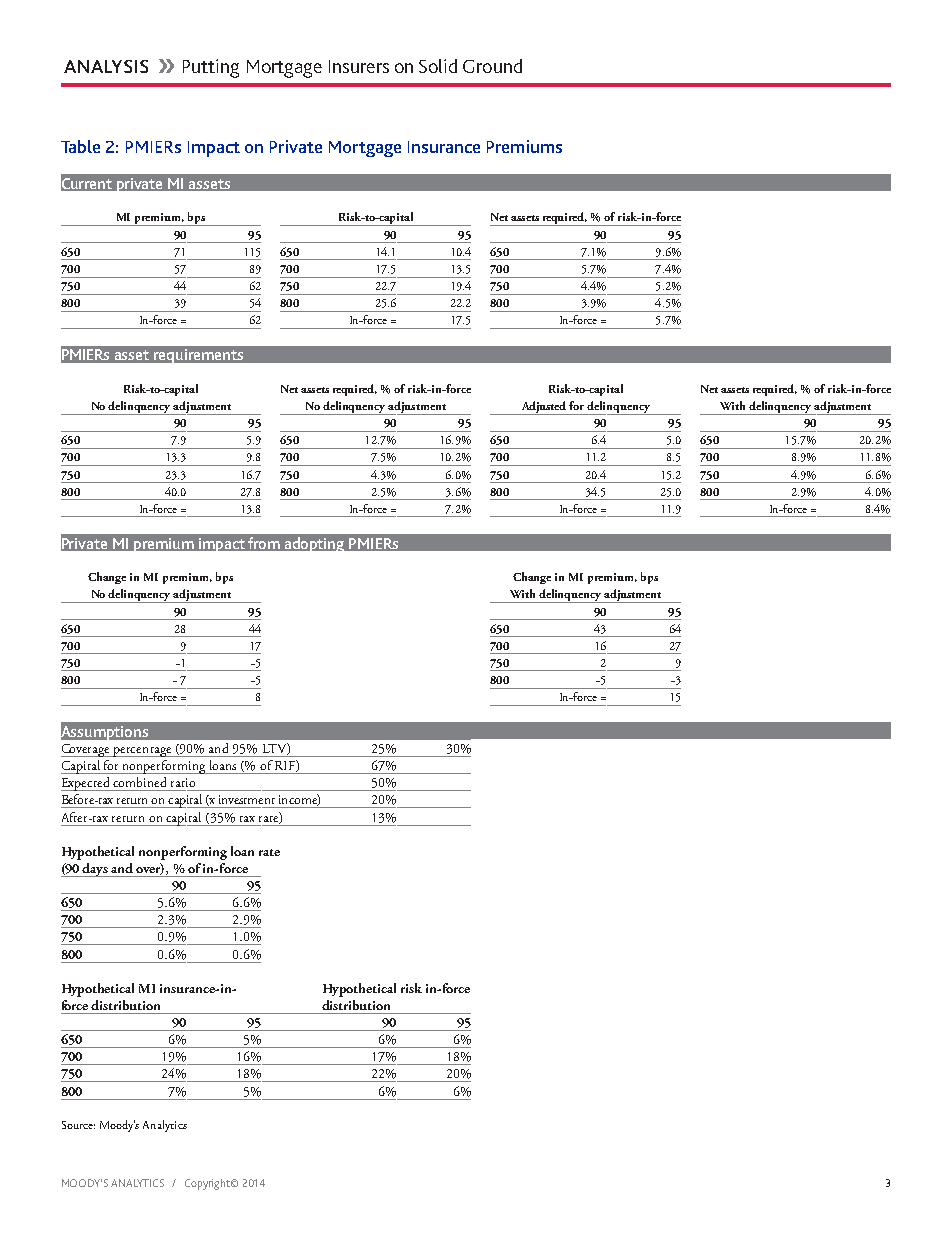  What do you see at coordinates (359, 66) in the screenshot?
I see `Insurers` at bounding box center [359, 66].
